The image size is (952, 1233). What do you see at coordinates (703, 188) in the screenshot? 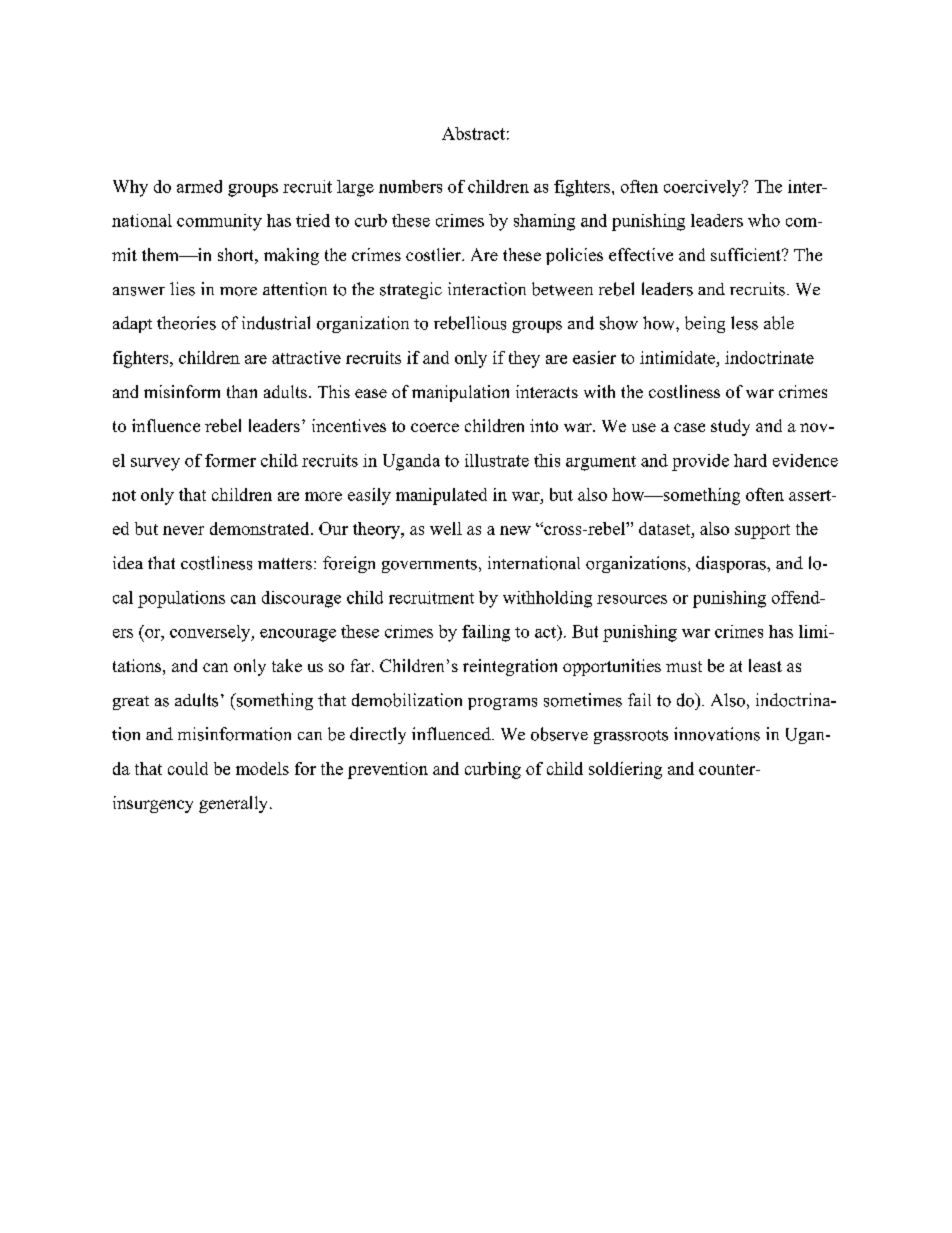
I see `coercively` at bounding box center [703, 188].
